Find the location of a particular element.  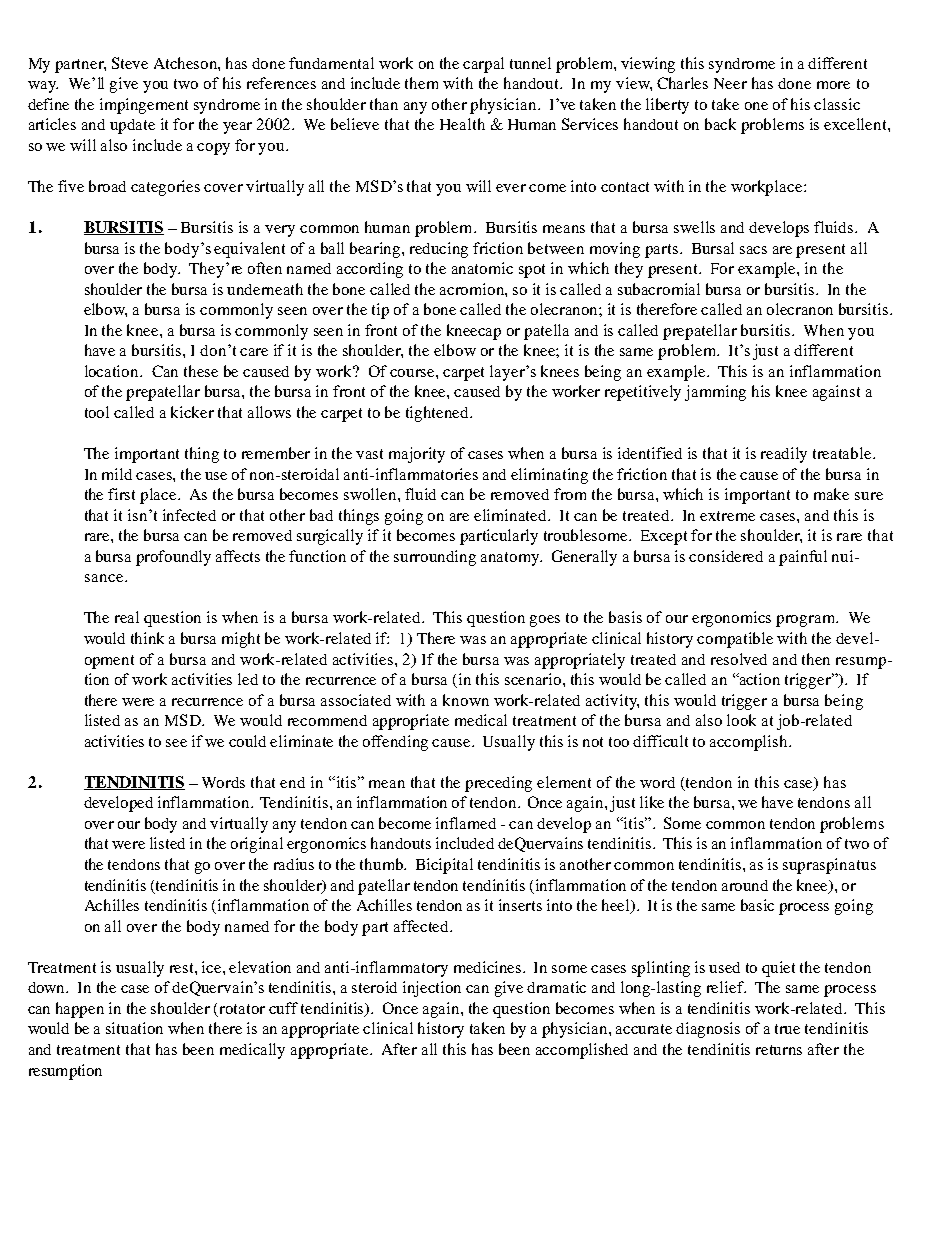

Neer is located at coordinates (730, 83).
